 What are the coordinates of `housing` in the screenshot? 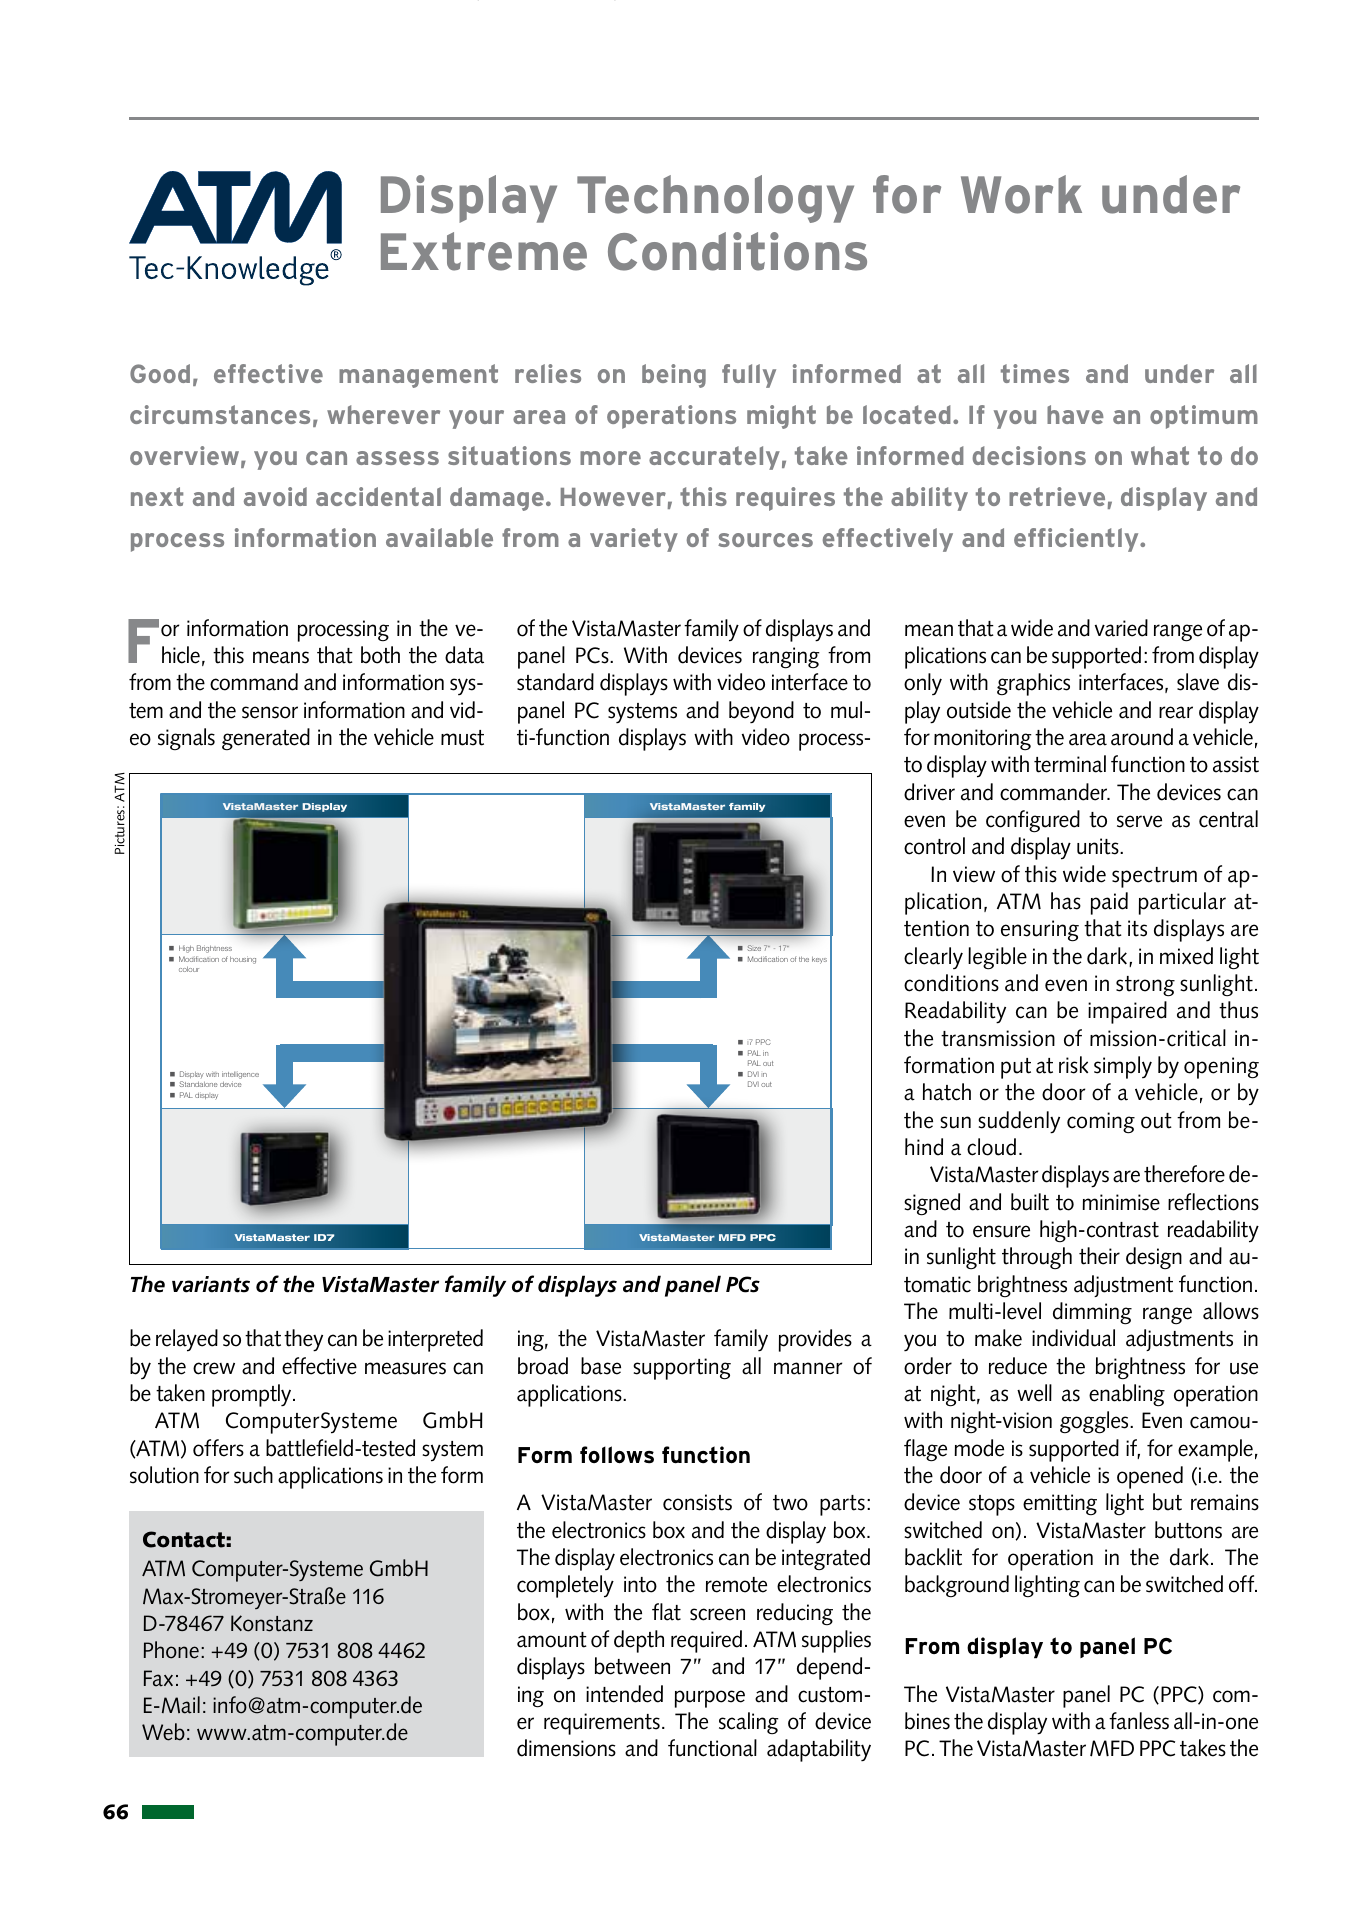 It's located at (243, 960).
